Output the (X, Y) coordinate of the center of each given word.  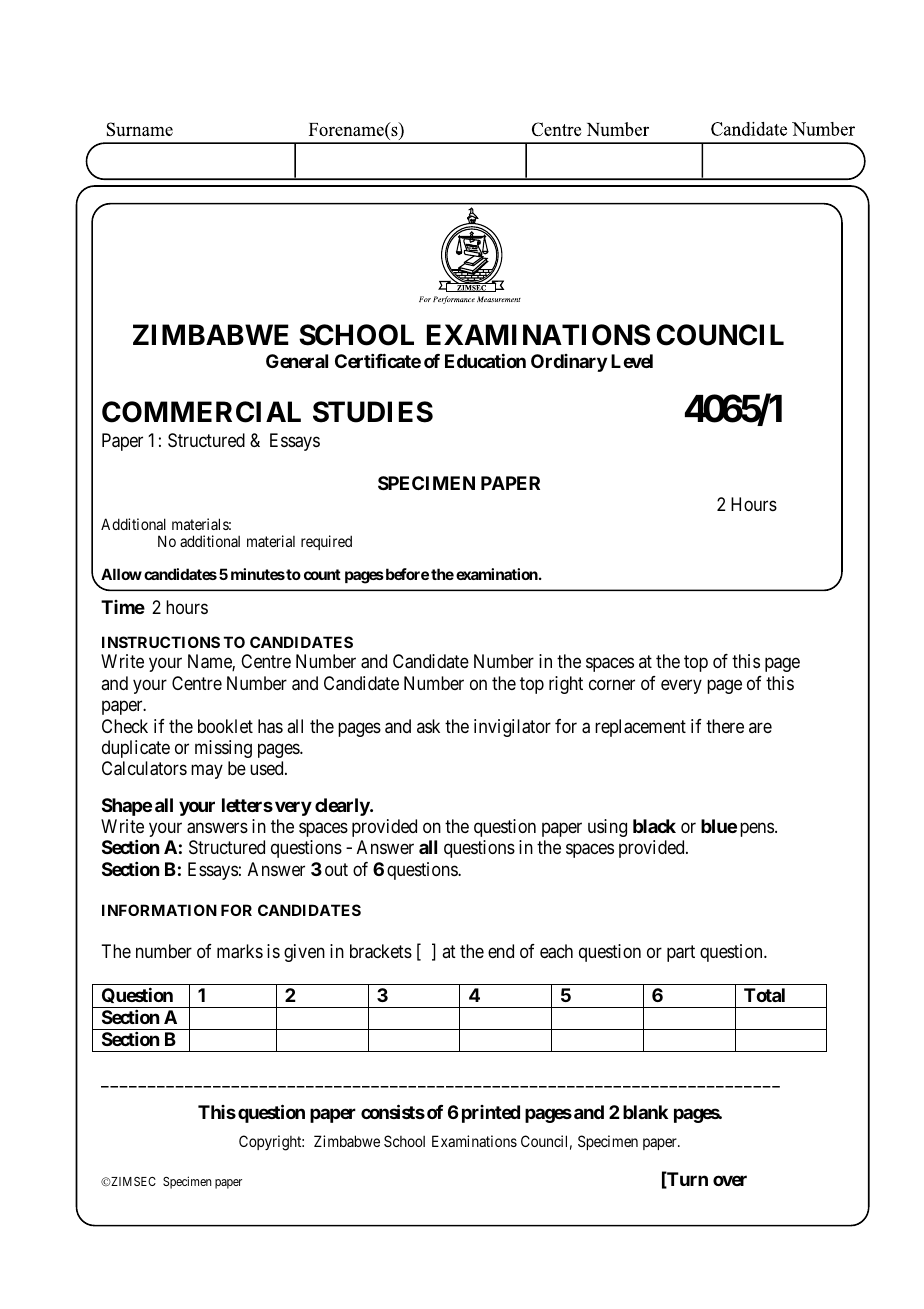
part (681, 953)
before (406, 574)
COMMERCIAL (201, 412)
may (207, 772)
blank (645, 1112)
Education (485, 360)
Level (632, 361)
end (501, 951)
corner (612, 684)
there (725, 726)
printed (491, 1114)
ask (428, 726)
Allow (121, 574)
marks (240, 951)
